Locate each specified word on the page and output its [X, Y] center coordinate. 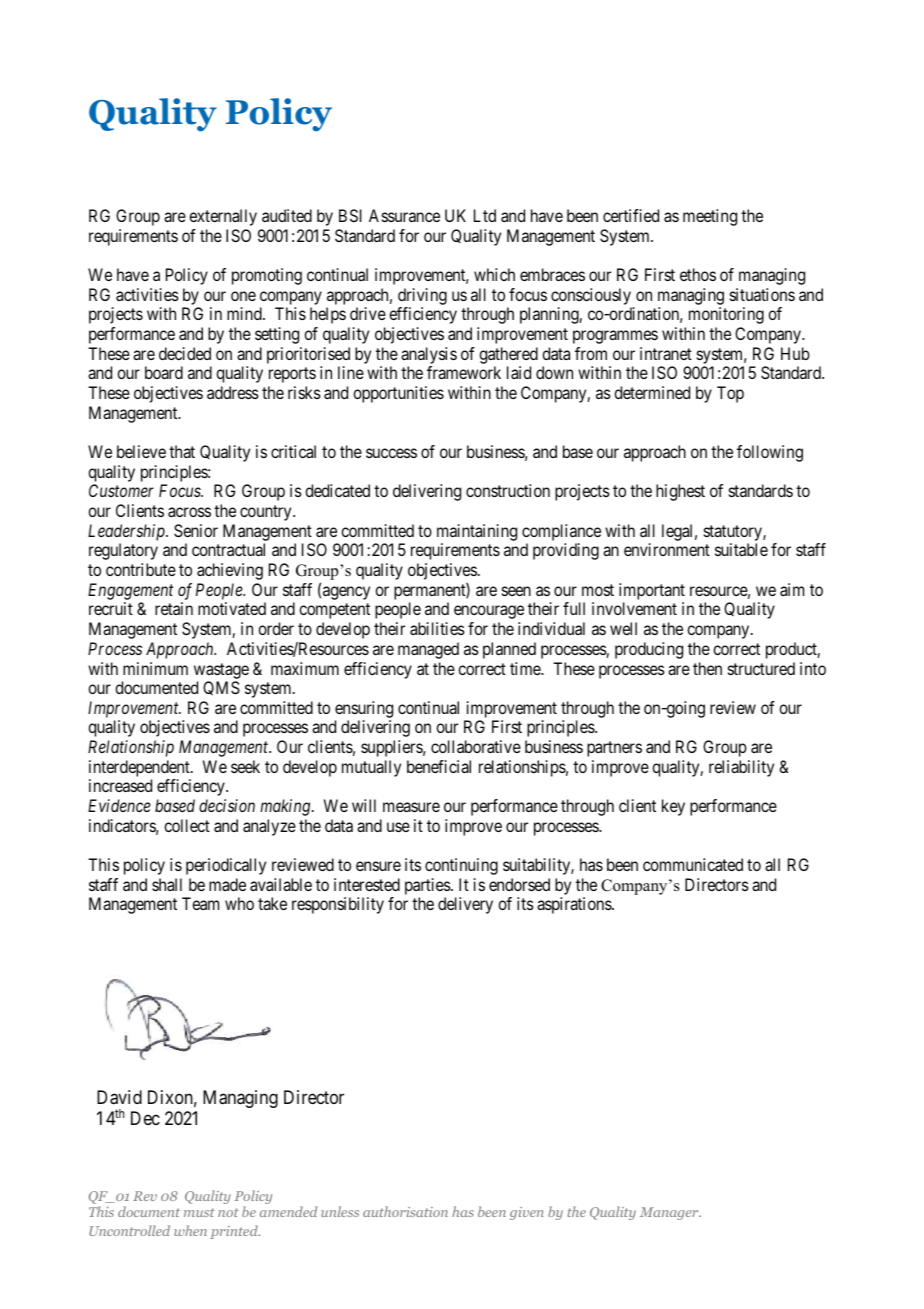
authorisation [405, 1211]
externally [223, 217]
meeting [710, 217]
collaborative [476, 746]
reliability [741, 768]
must [199, 1212]
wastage [221, 671]
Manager [670, 1213]
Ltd [485, 215]
